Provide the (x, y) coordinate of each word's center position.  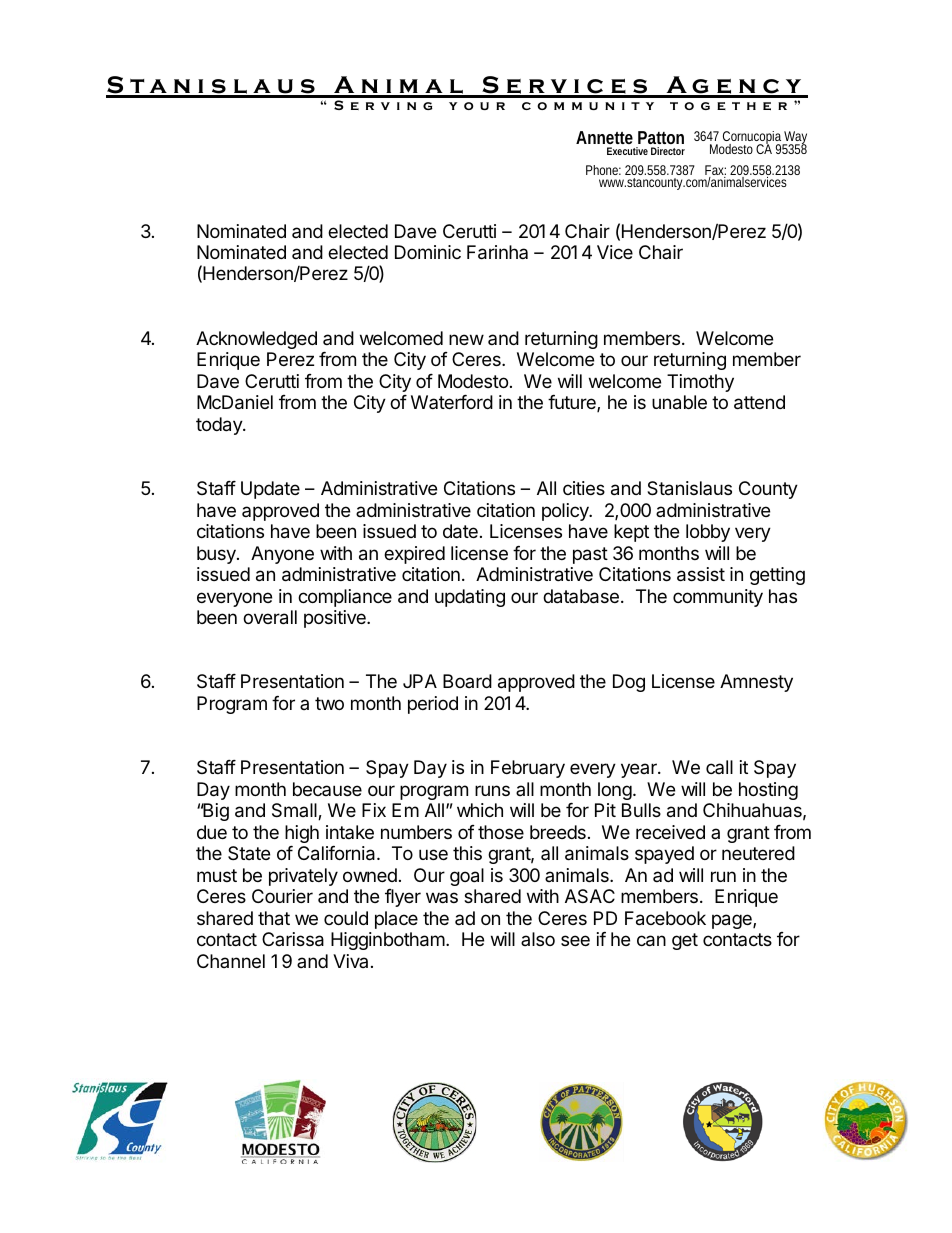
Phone (603, 170)
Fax (715, 171)
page (733, 921)
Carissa (293, 939)
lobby (708, 533)
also (538, 939)
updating (470, 598)
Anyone (282, 555)
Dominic (428, 252)
